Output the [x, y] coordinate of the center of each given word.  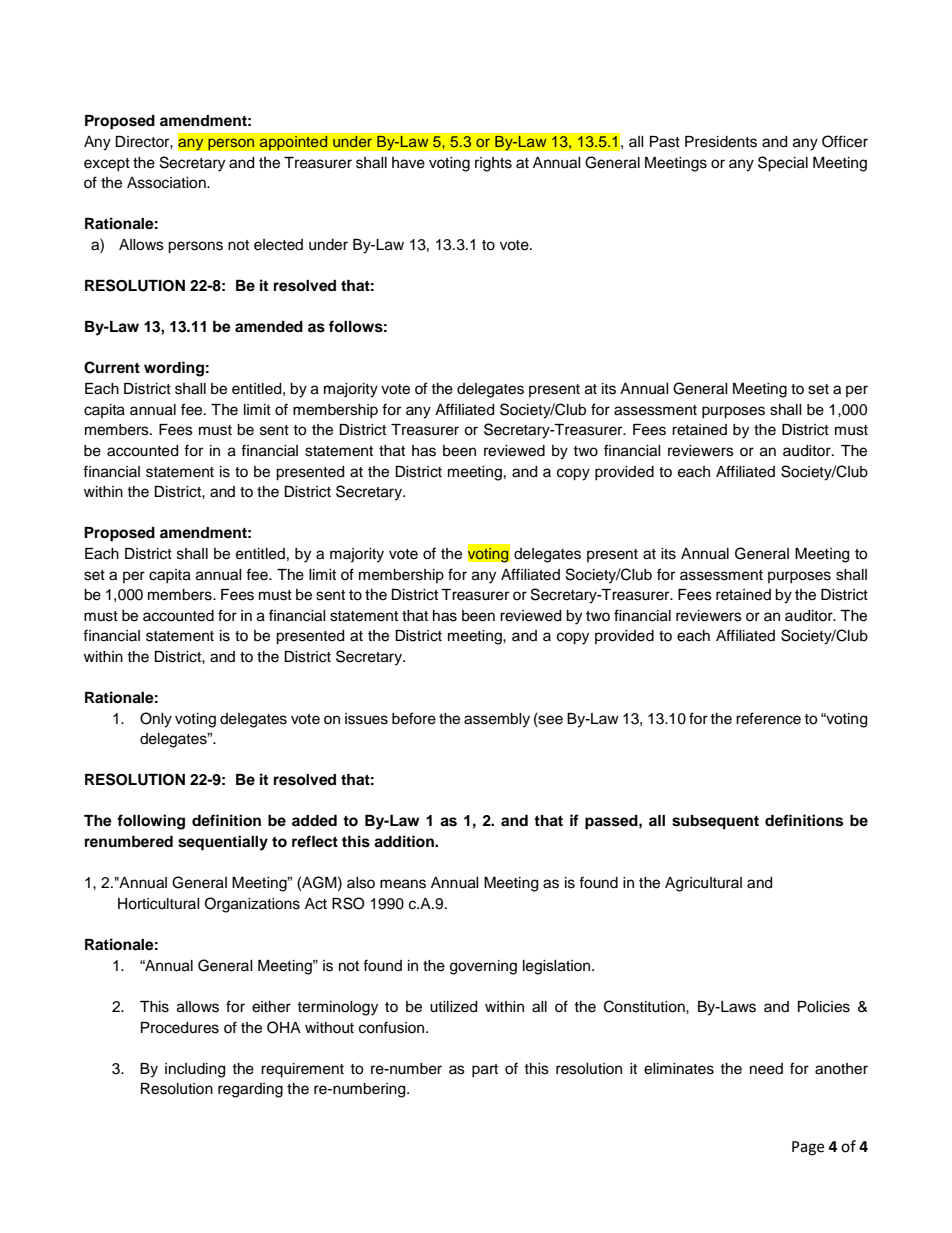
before [414, 718]
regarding [250, 1090]
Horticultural [159, 904]
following [151, 822]
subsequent [715, 822]
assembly [497, 720]
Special [783, 164]
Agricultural [703, 884]
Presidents [721, 142]
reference [768, 718]
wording [174, 369]
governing [483, 967]
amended [269, 326]
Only [156, 720]
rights [493, 164]
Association [167, 183]
